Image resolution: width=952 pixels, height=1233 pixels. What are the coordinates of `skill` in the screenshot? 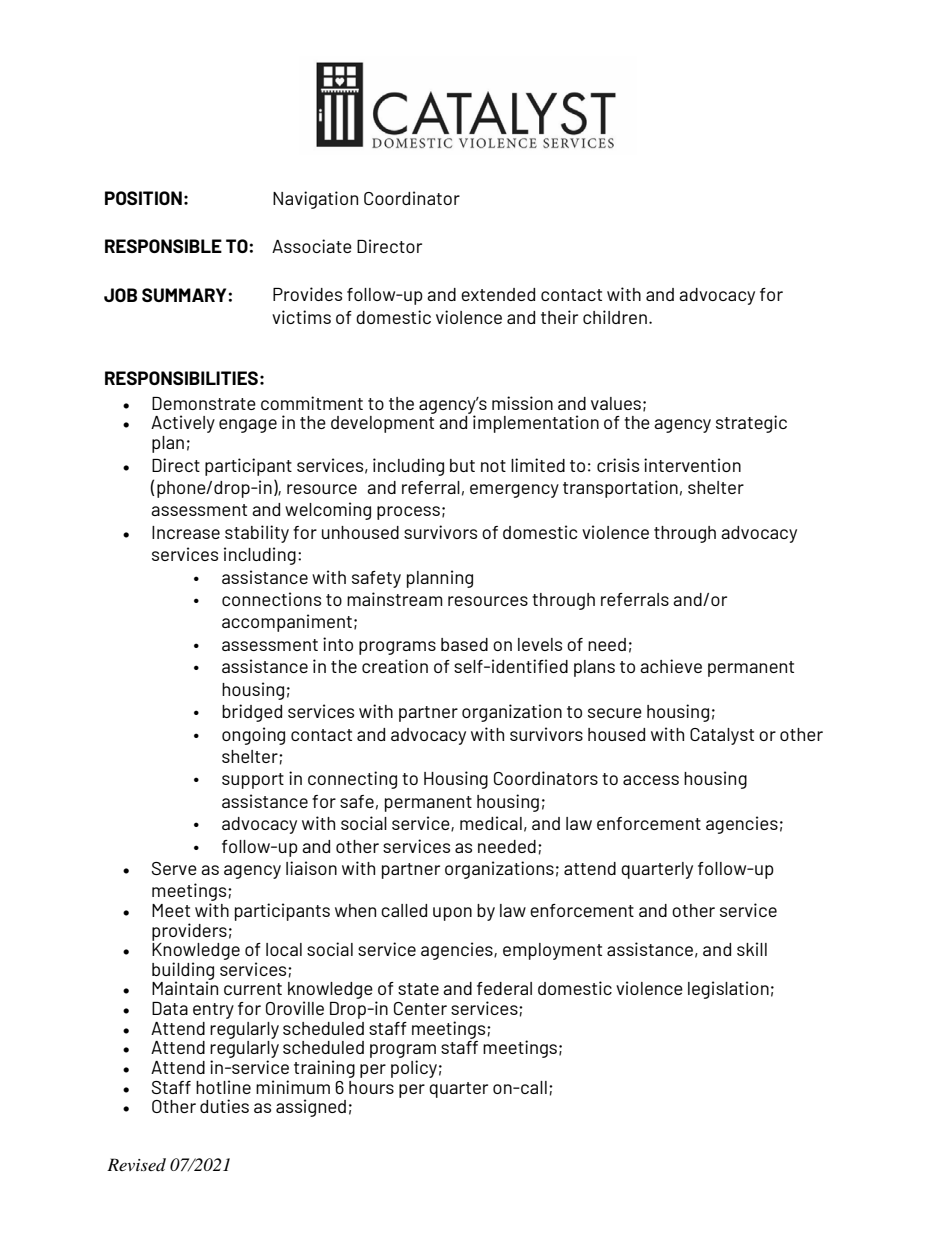 It's located at (752, 949).
